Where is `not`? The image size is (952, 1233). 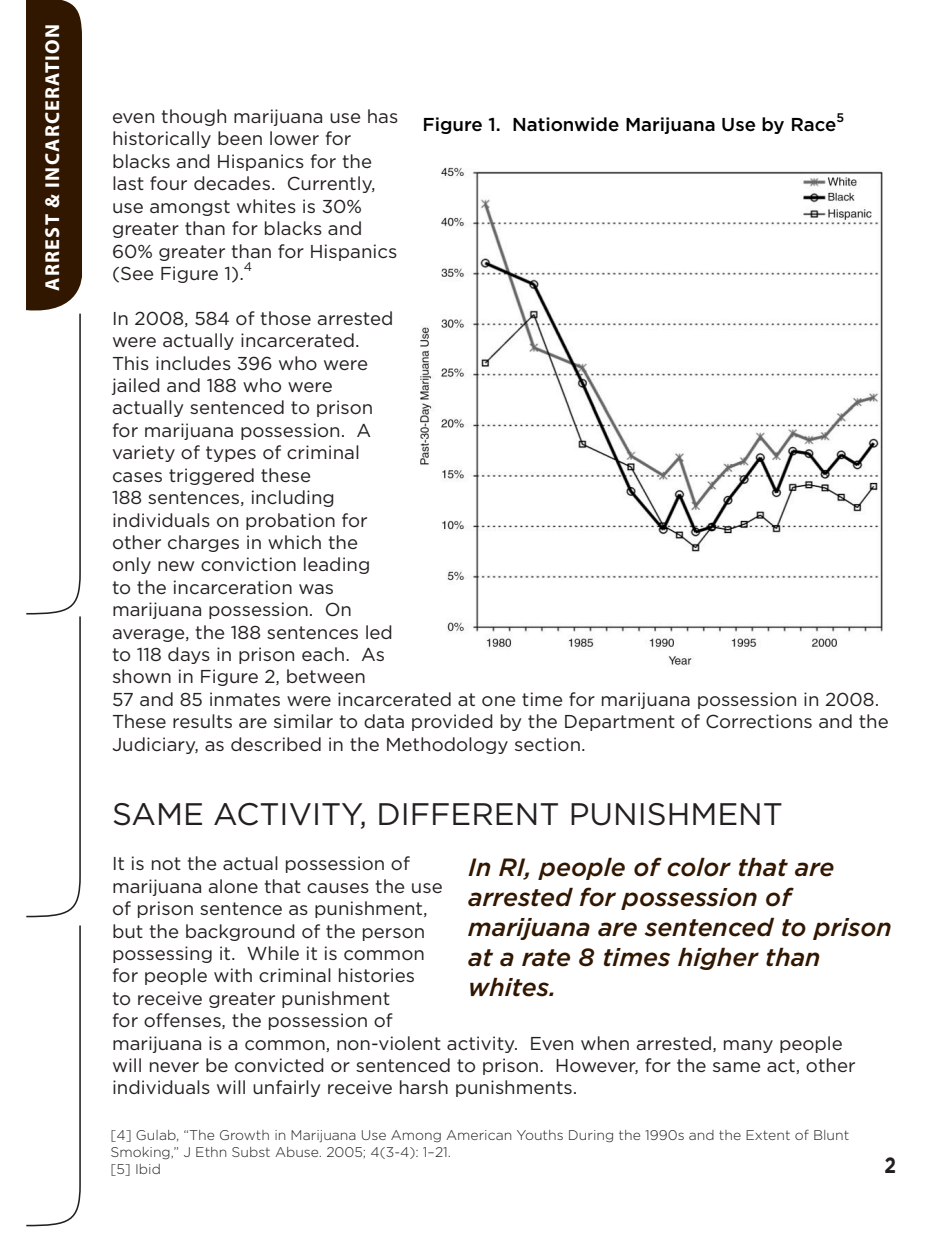
not is located at coordinates (166, 863).
